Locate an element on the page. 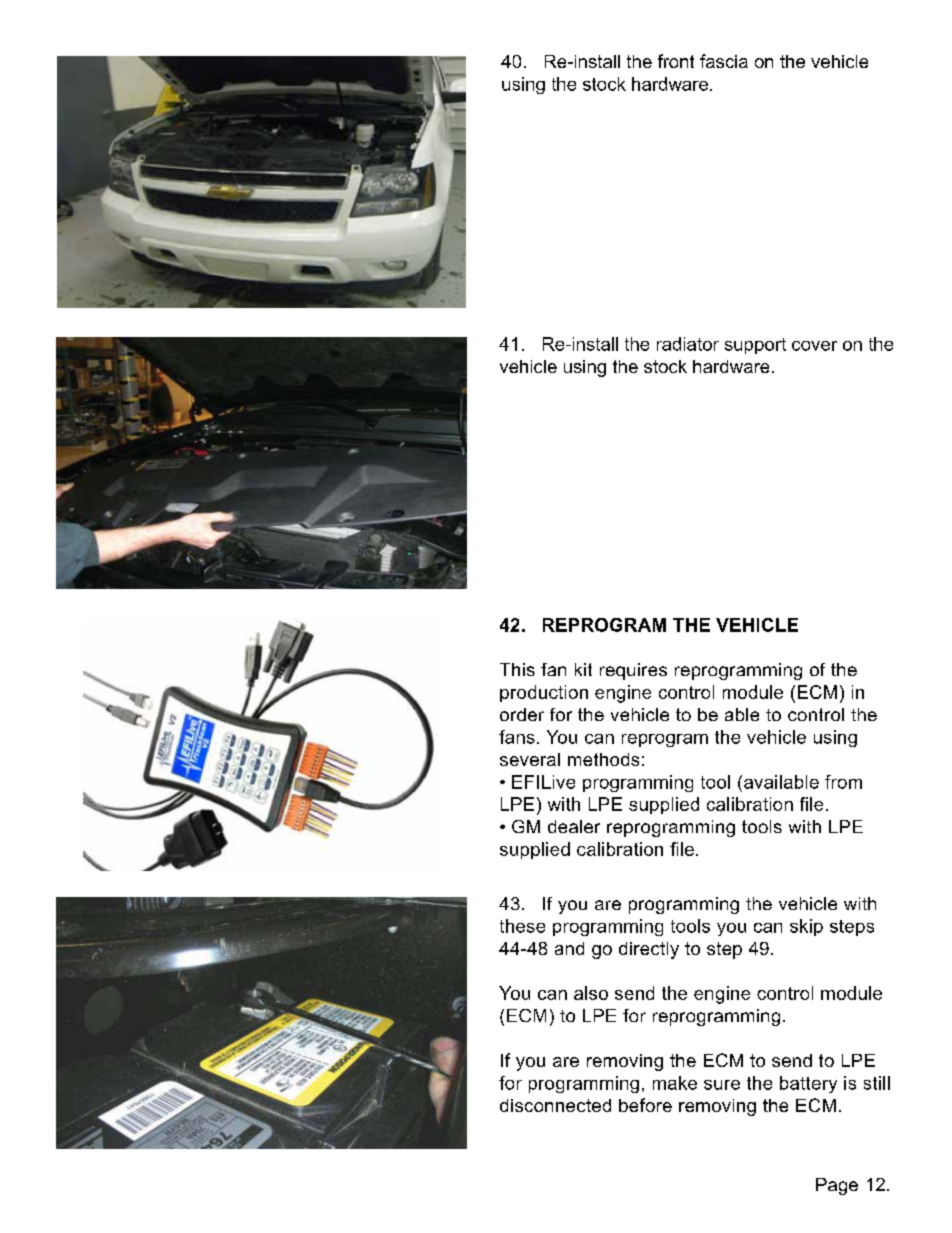  fascia is located at coordinates (724, 61).
